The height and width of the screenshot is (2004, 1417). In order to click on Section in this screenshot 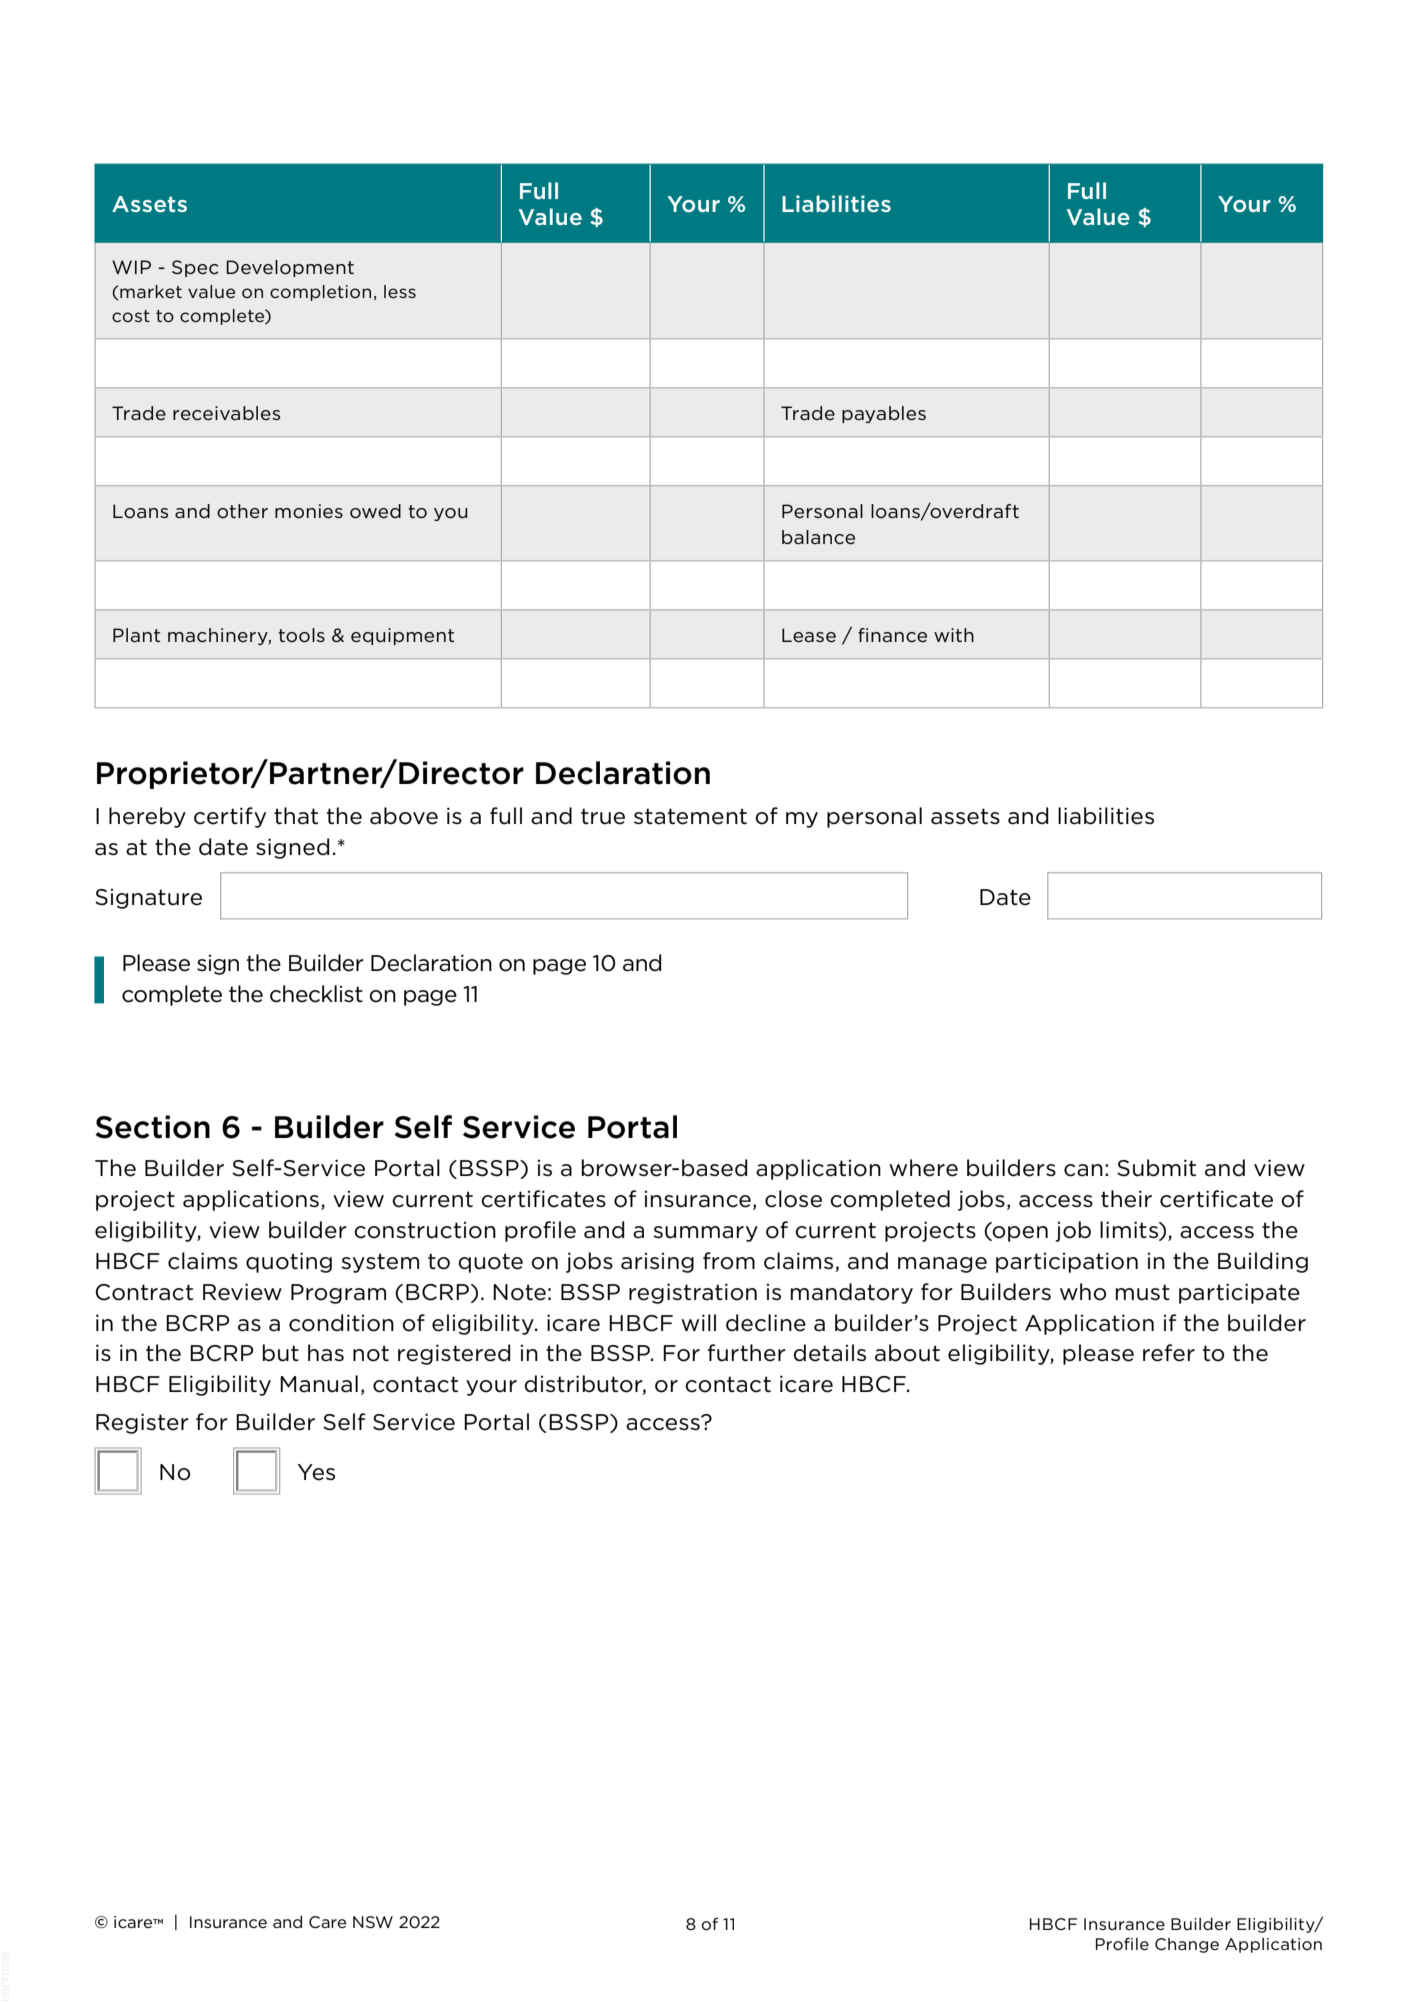, I will do `click(153, 1127)`.
